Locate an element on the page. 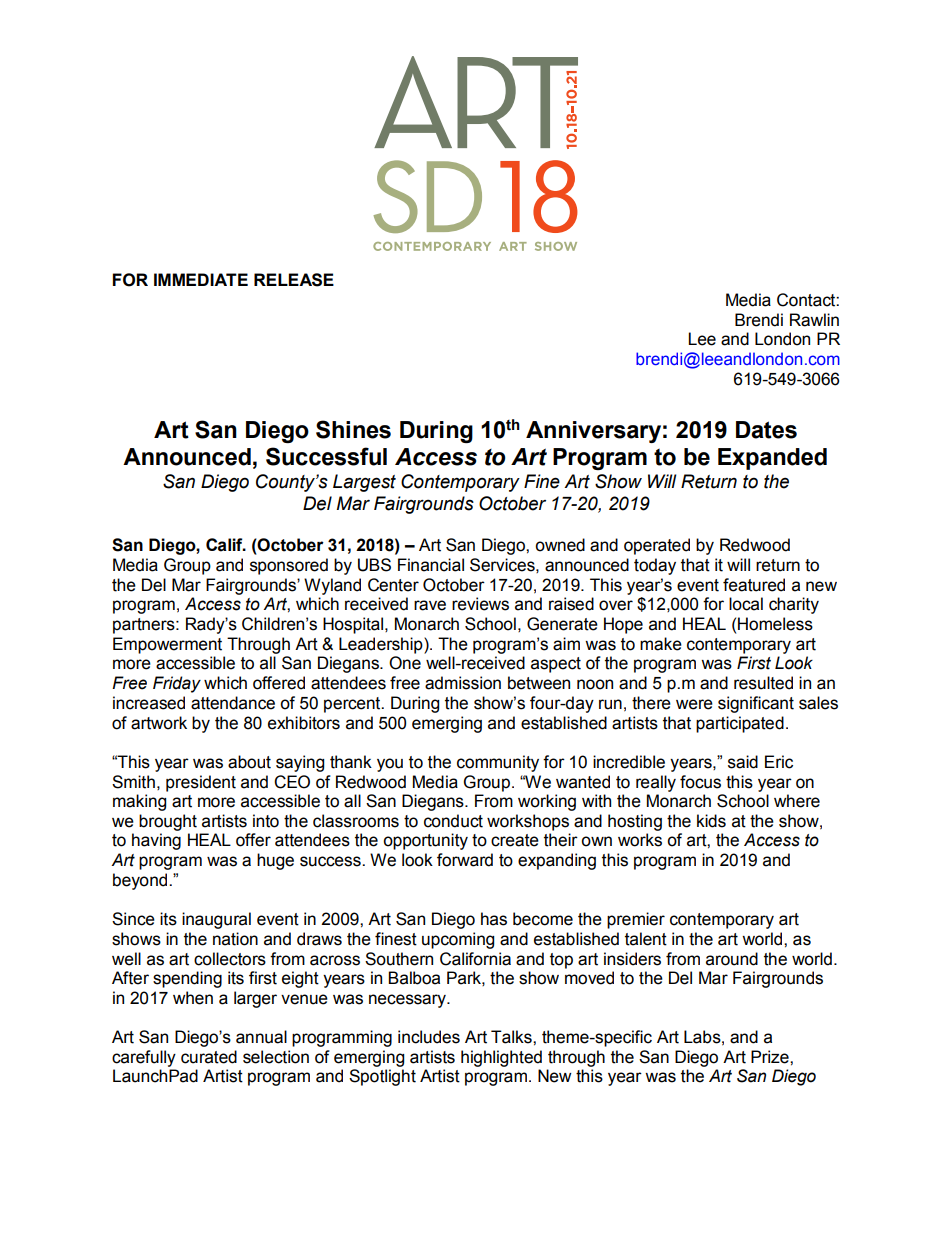 This page has width=952, height=1233. resulted is located at coordinates (763, 683).
